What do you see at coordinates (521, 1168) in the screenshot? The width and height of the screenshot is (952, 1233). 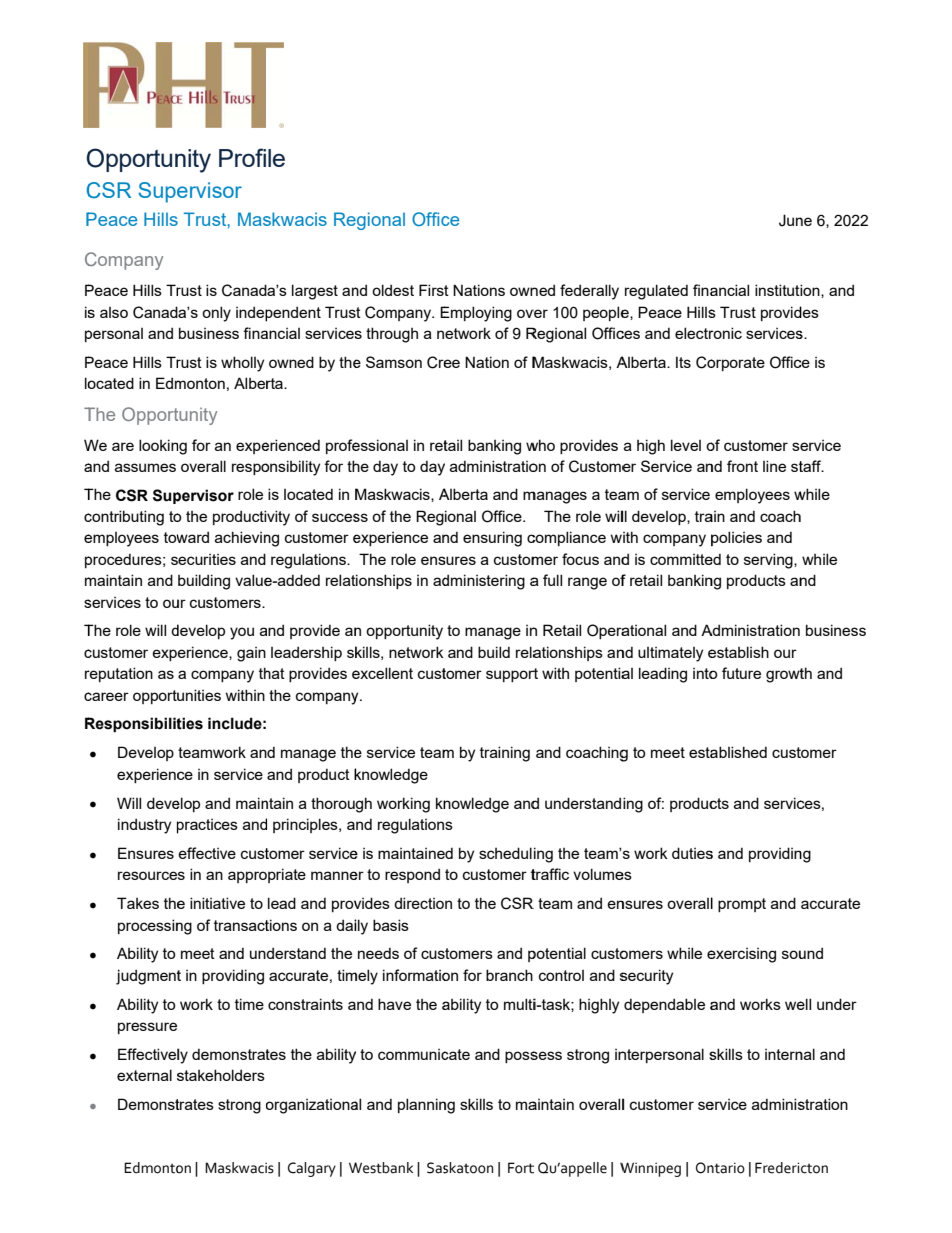 I see `Fort` at bounding box center [521, 1168].
